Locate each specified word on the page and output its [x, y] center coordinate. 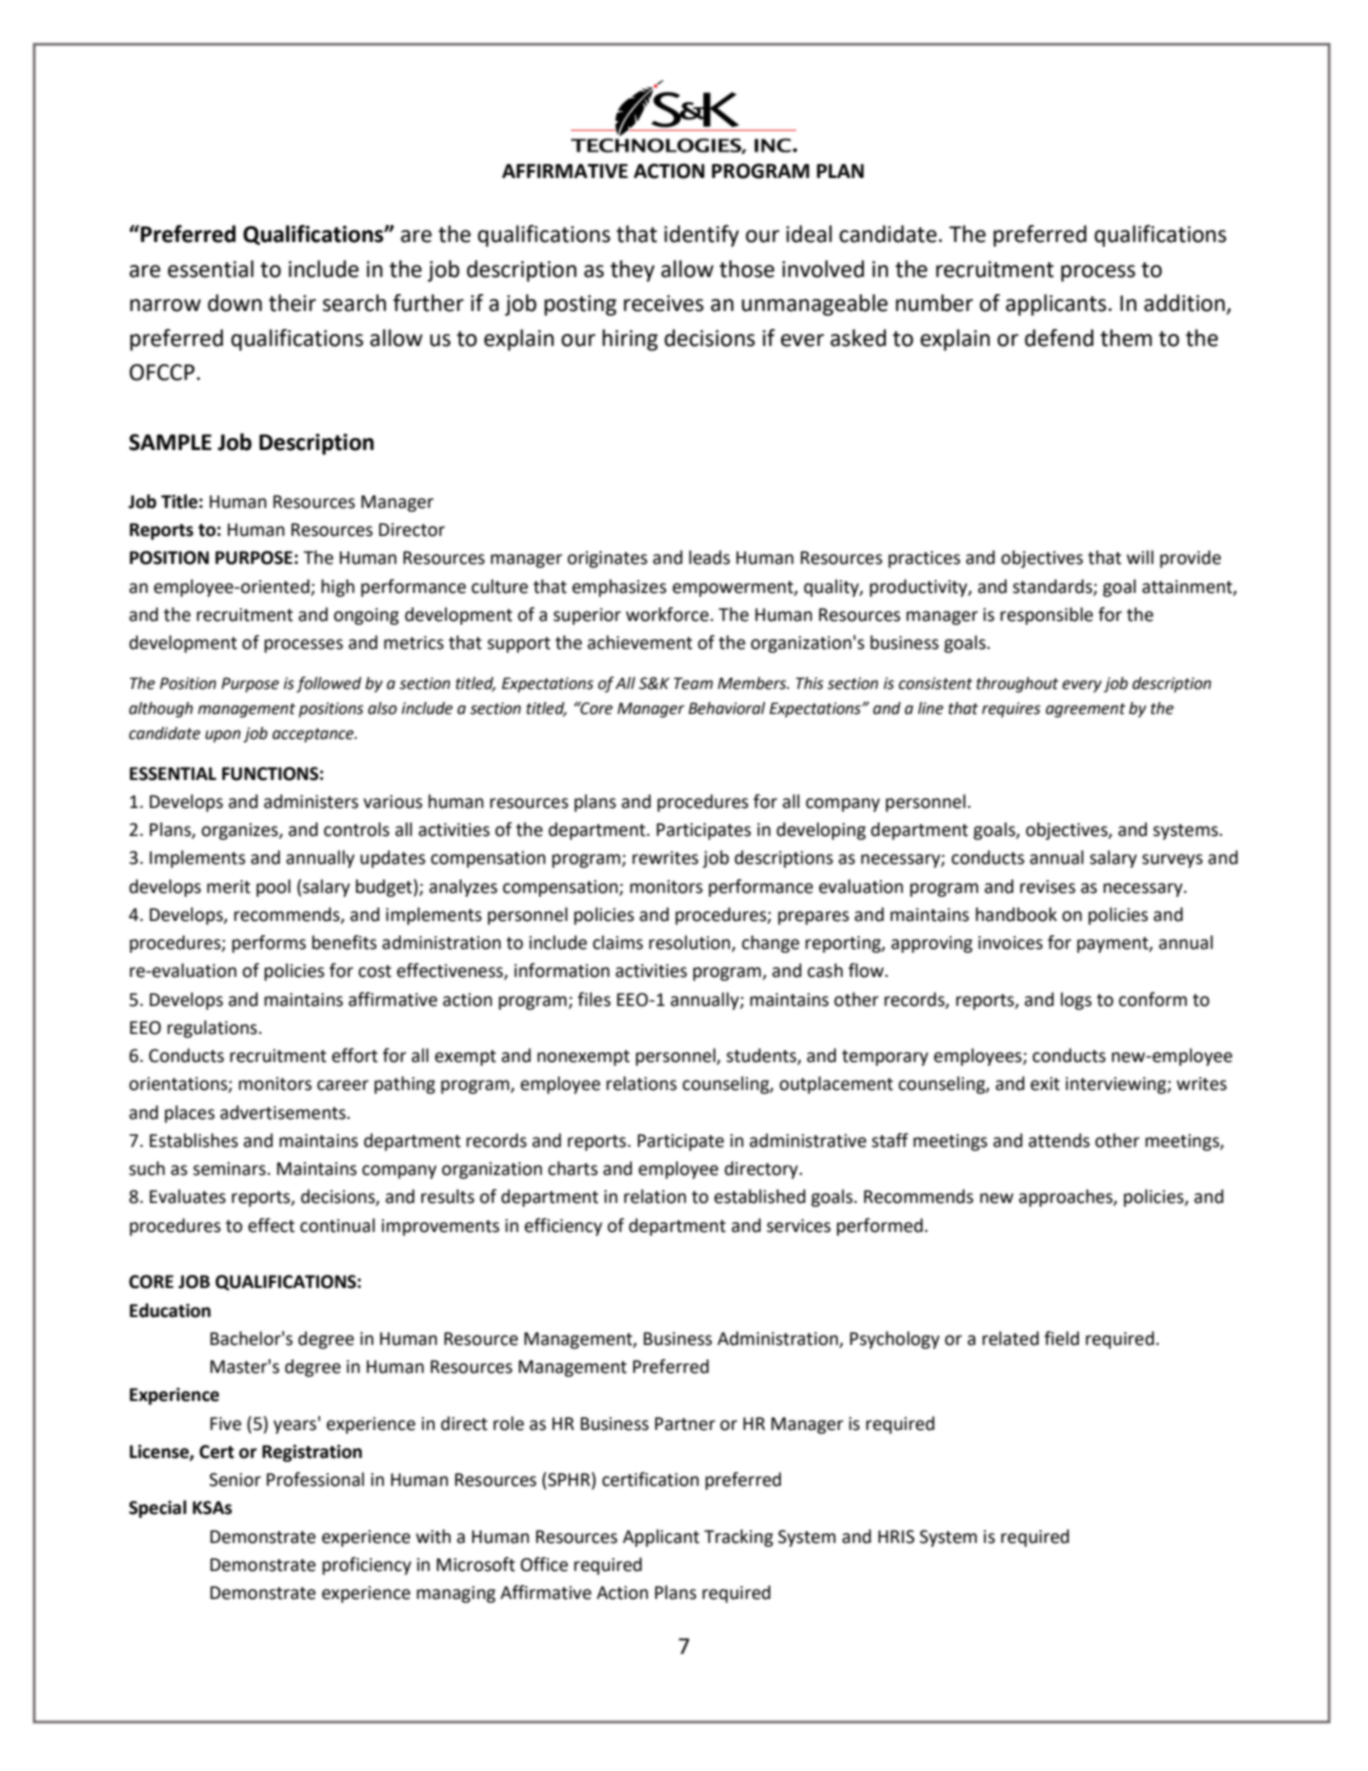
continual [337, 1225]
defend [1059, 338]
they [632, 271]
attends [1059, 1140]
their [292, 303]
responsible [1046, 616]
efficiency [563, 1227]
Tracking [738, 1538]
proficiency [366, 1566]
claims [618, 942]
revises [1047, 887]
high [338, 588]
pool [273, 888]
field [1061, 1338]
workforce [668, 614]
